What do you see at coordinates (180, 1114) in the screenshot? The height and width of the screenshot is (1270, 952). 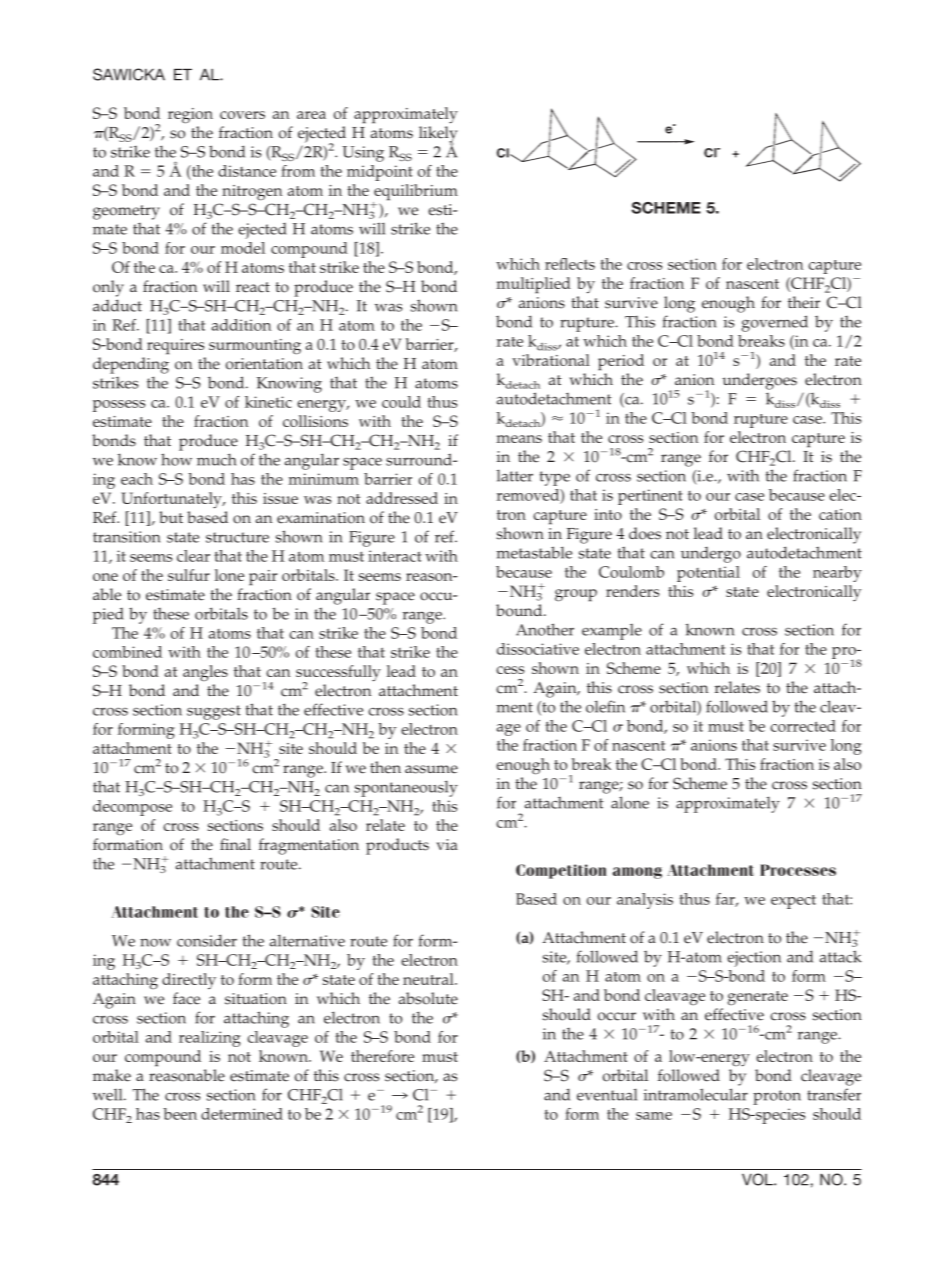 I see `been` at bounding box center [180, 1114].
